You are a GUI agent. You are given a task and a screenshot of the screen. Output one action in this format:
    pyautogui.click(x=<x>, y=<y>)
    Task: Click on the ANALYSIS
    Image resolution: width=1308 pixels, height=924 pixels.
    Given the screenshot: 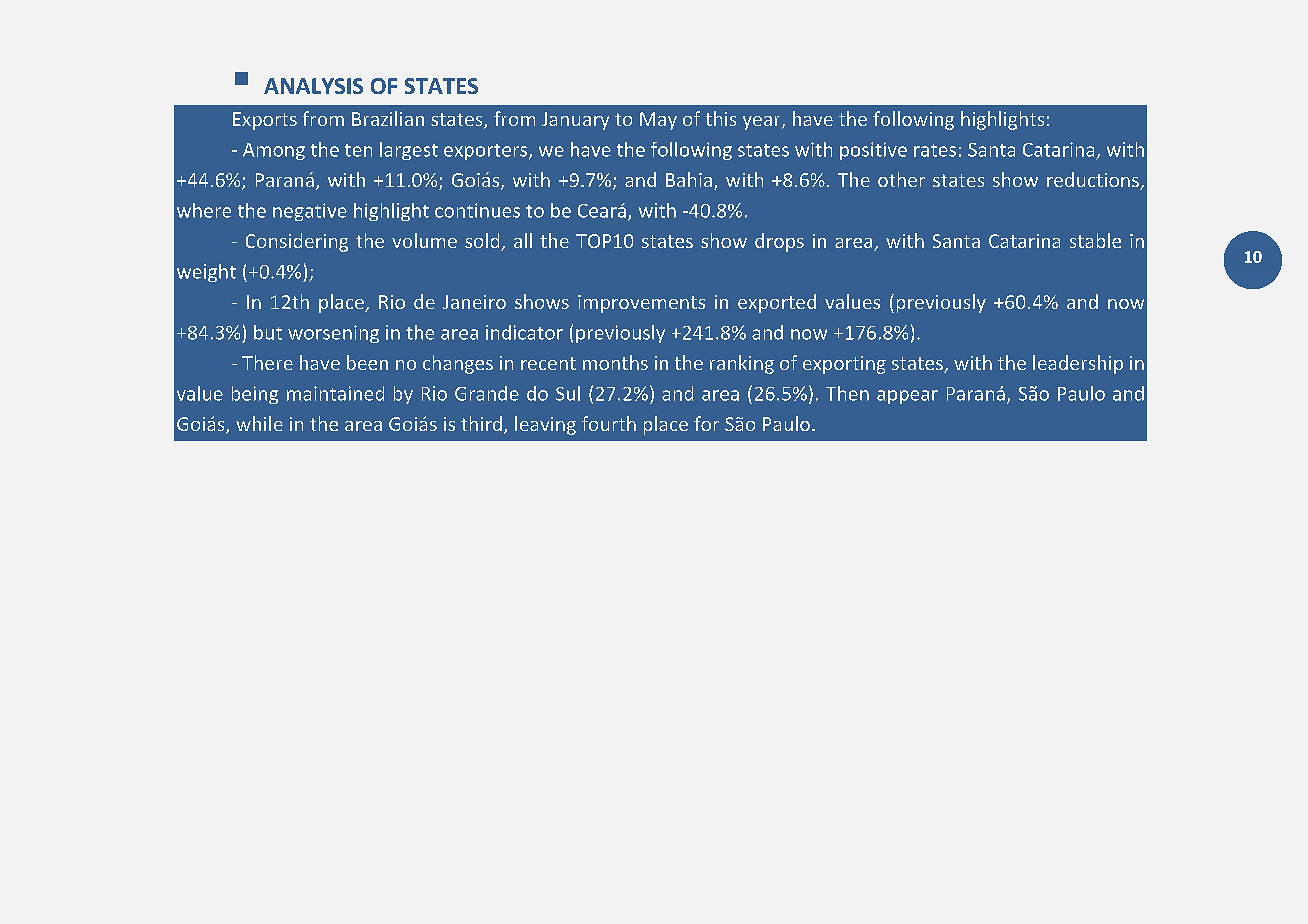 What is the action you would take?
    pyautogui.click(x=313, y=86)
